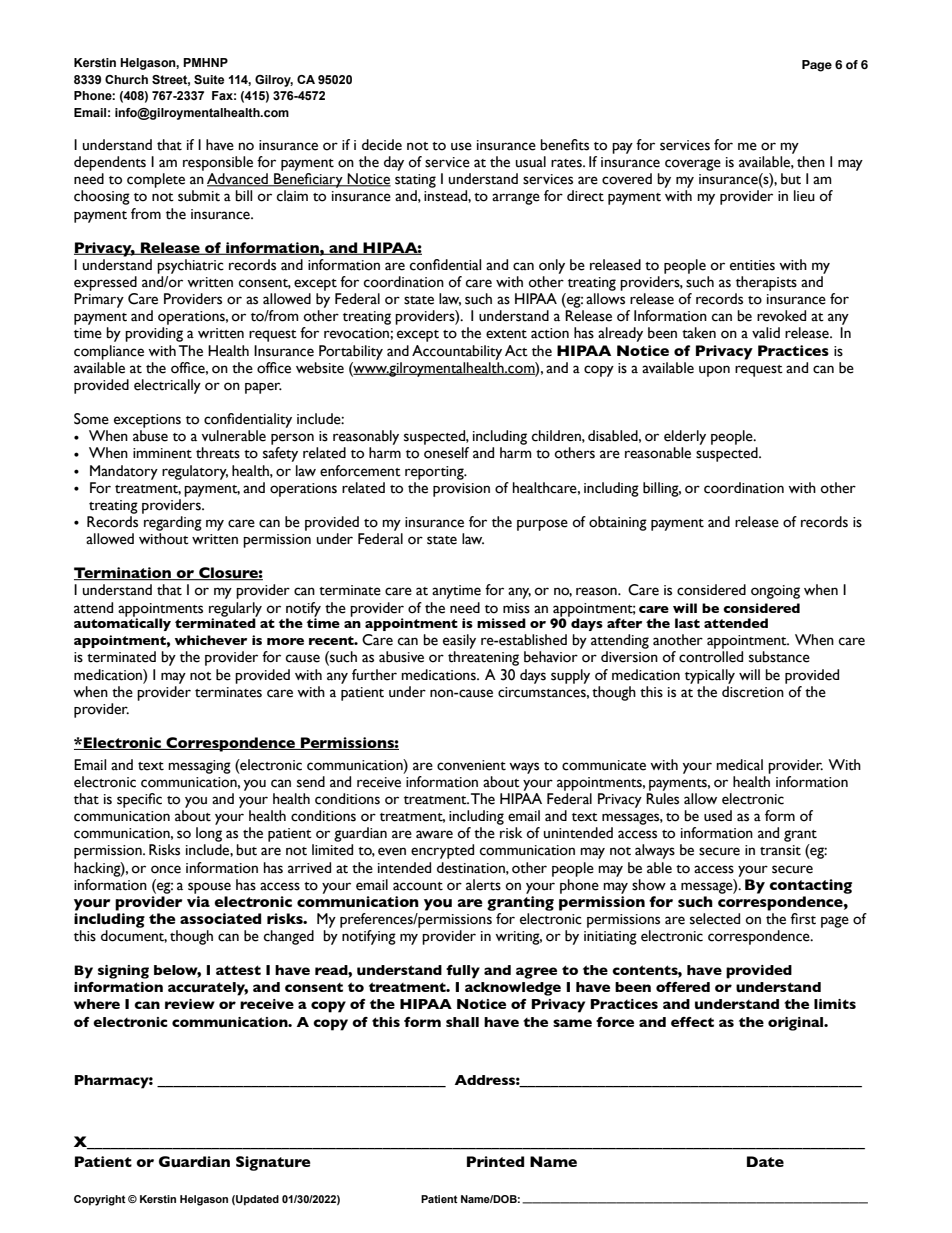 This screenshot has height=1233, width=952. What do you see at coordinates (167, 386) in the screenshot?
I see `electrically` at bounding box center [167, 386].
